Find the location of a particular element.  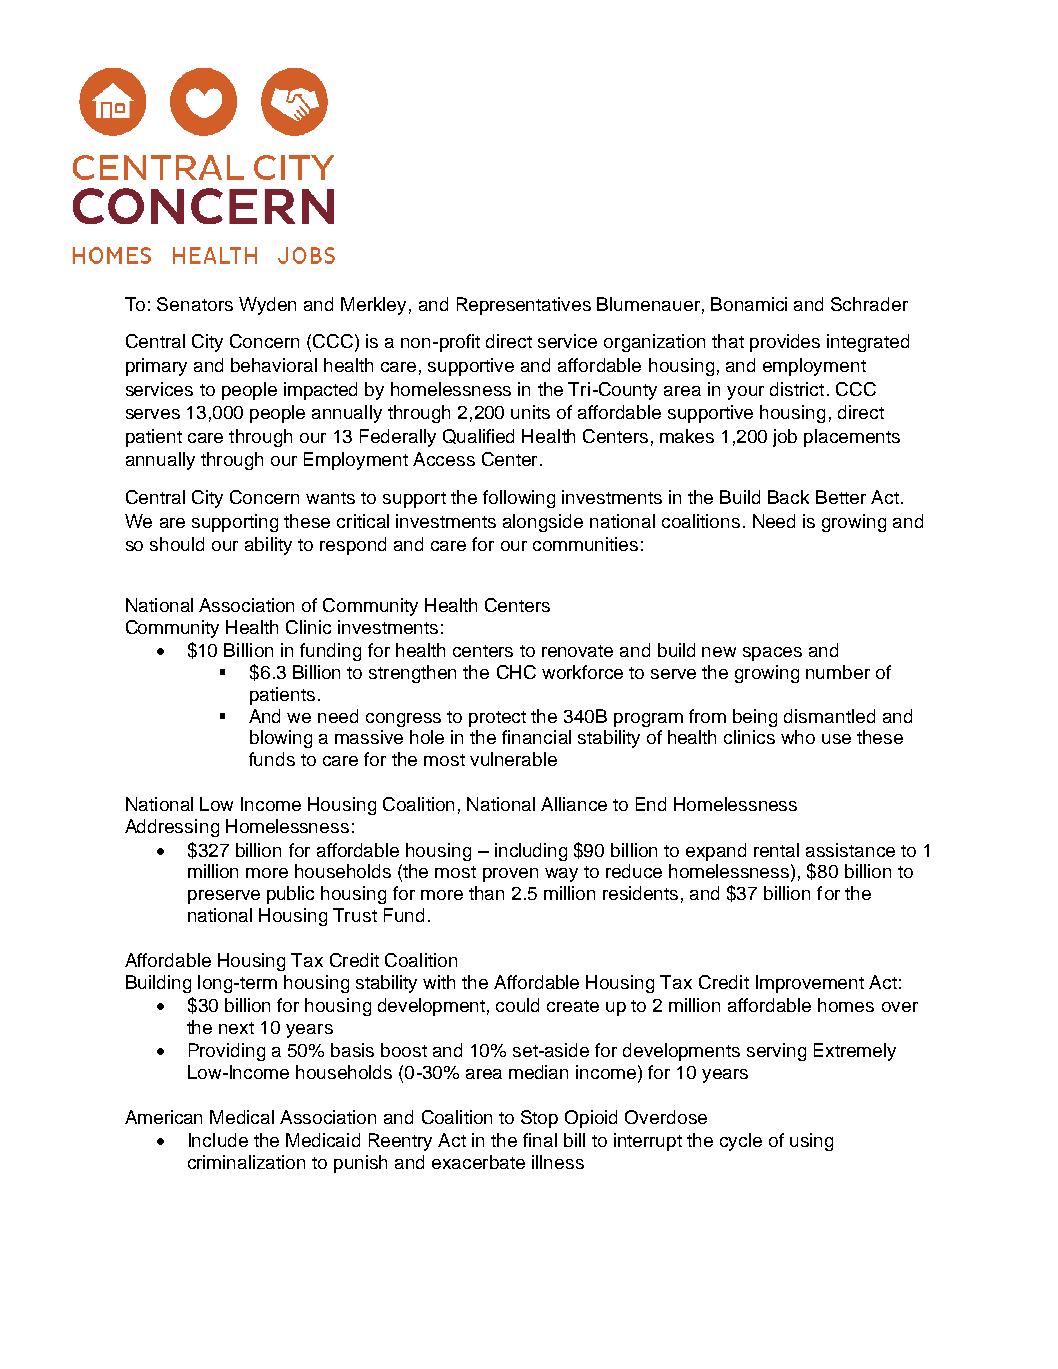

should is located at coordinates (177, 544).
